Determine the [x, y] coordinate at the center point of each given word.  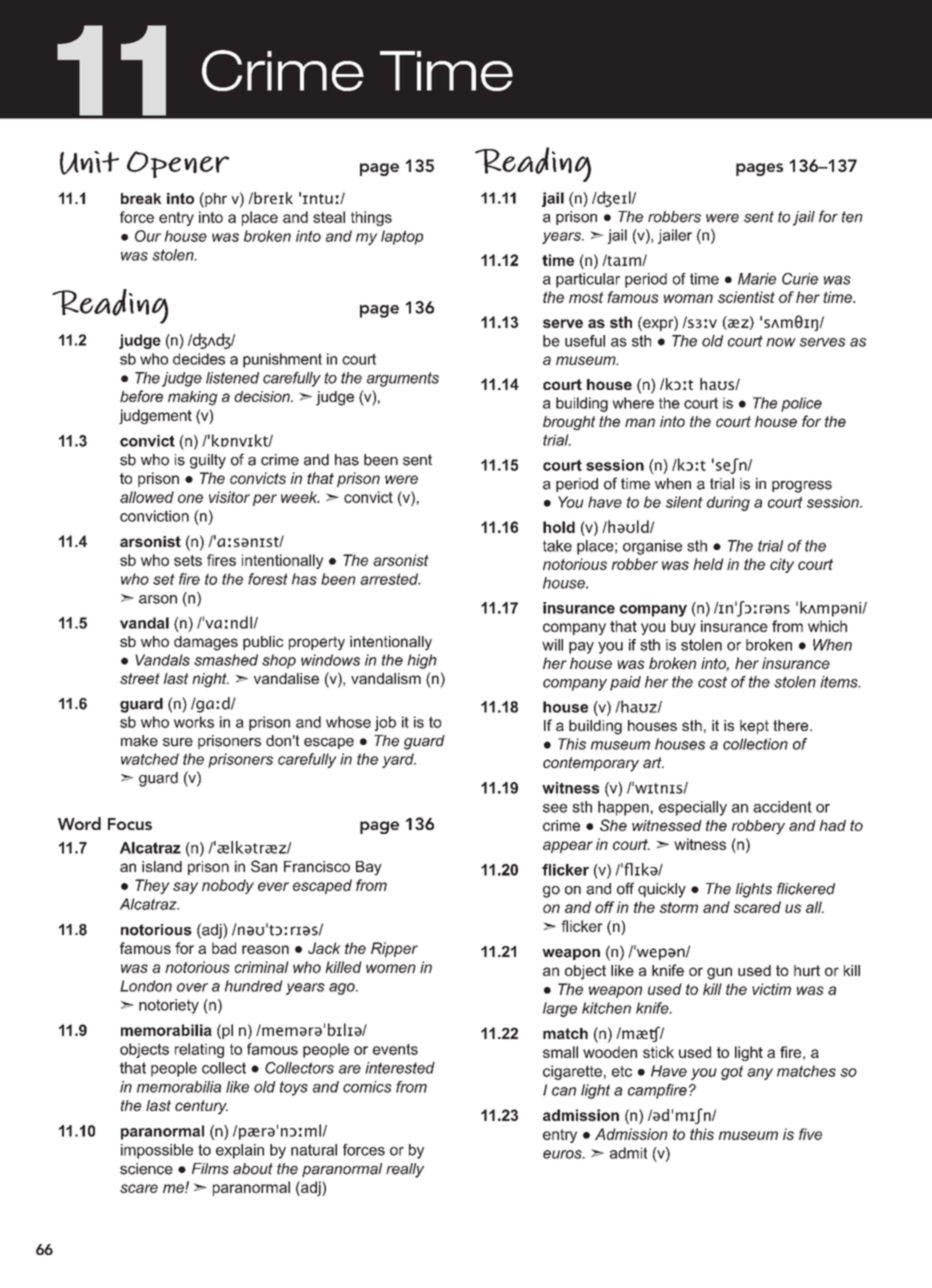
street [140, 678]
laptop [402, 237]
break [141, 198]
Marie [757, 279]
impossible [157, 1151]
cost [712, 682]
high [422, 661]
